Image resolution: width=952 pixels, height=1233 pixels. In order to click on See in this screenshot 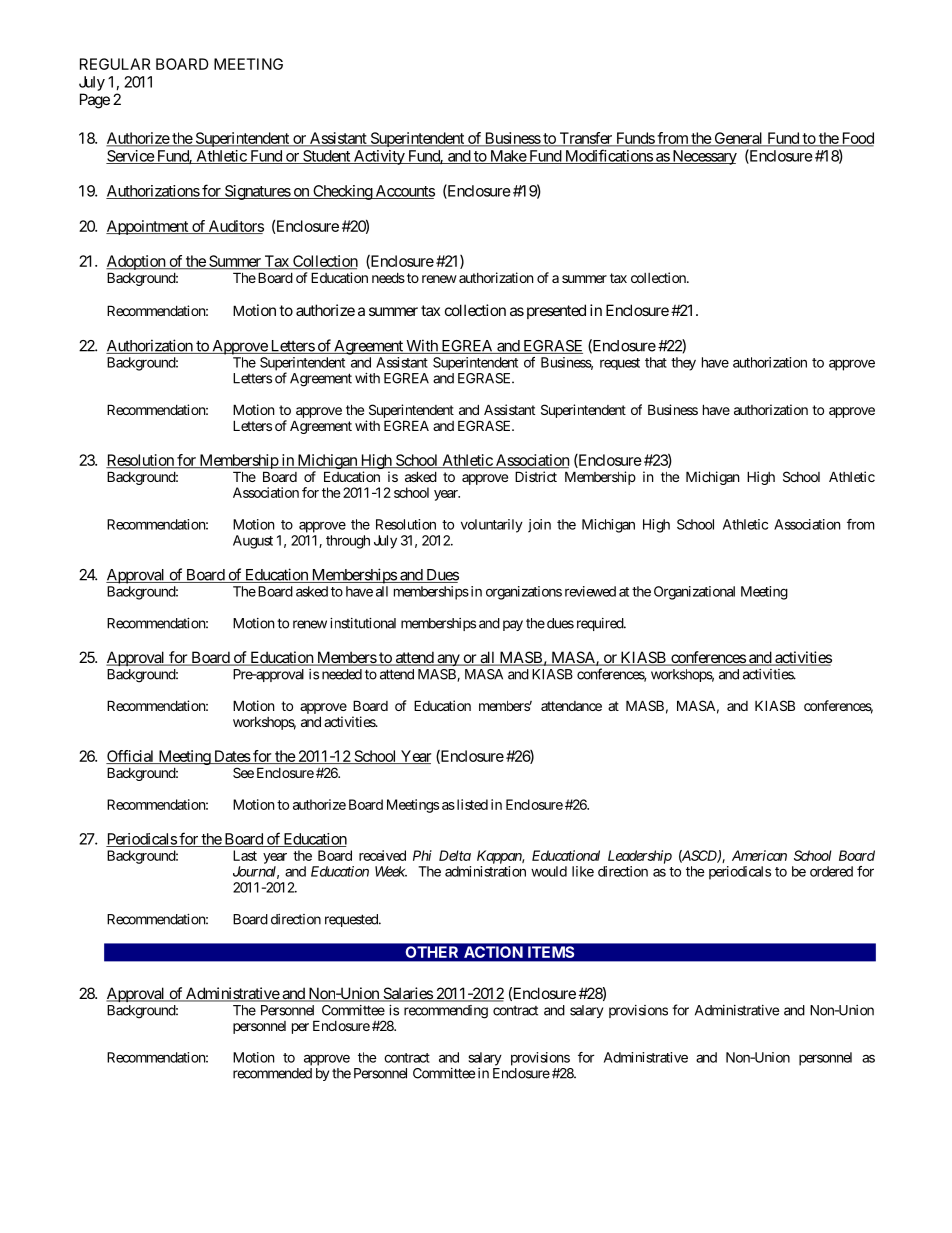, I will do `click(243, 772)`.
